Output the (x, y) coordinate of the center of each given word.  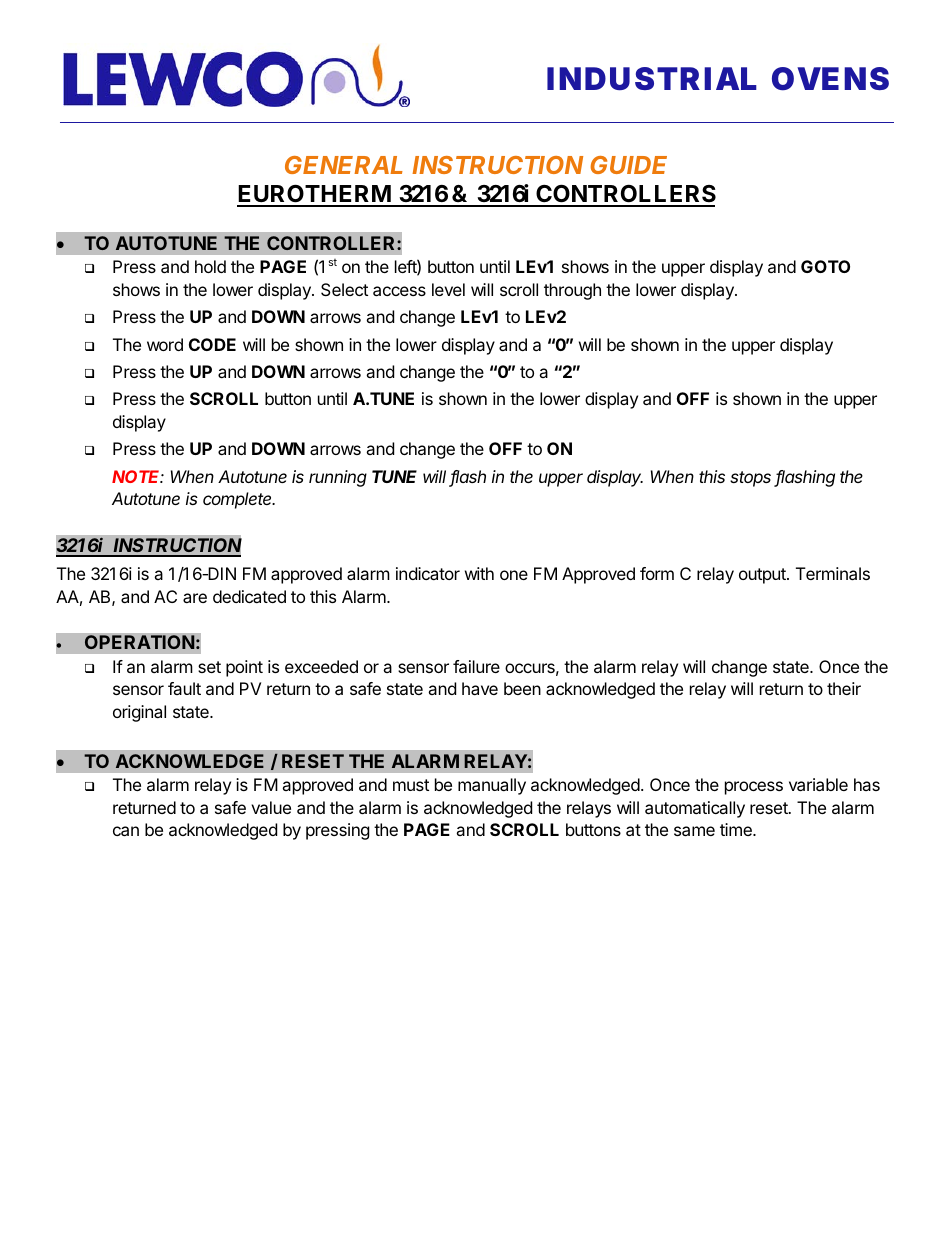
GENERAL (344, 165)
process (754, 788)
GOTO (825, 266)
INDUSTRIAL (652, 78)
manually (492, 786)
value (271, 807)
